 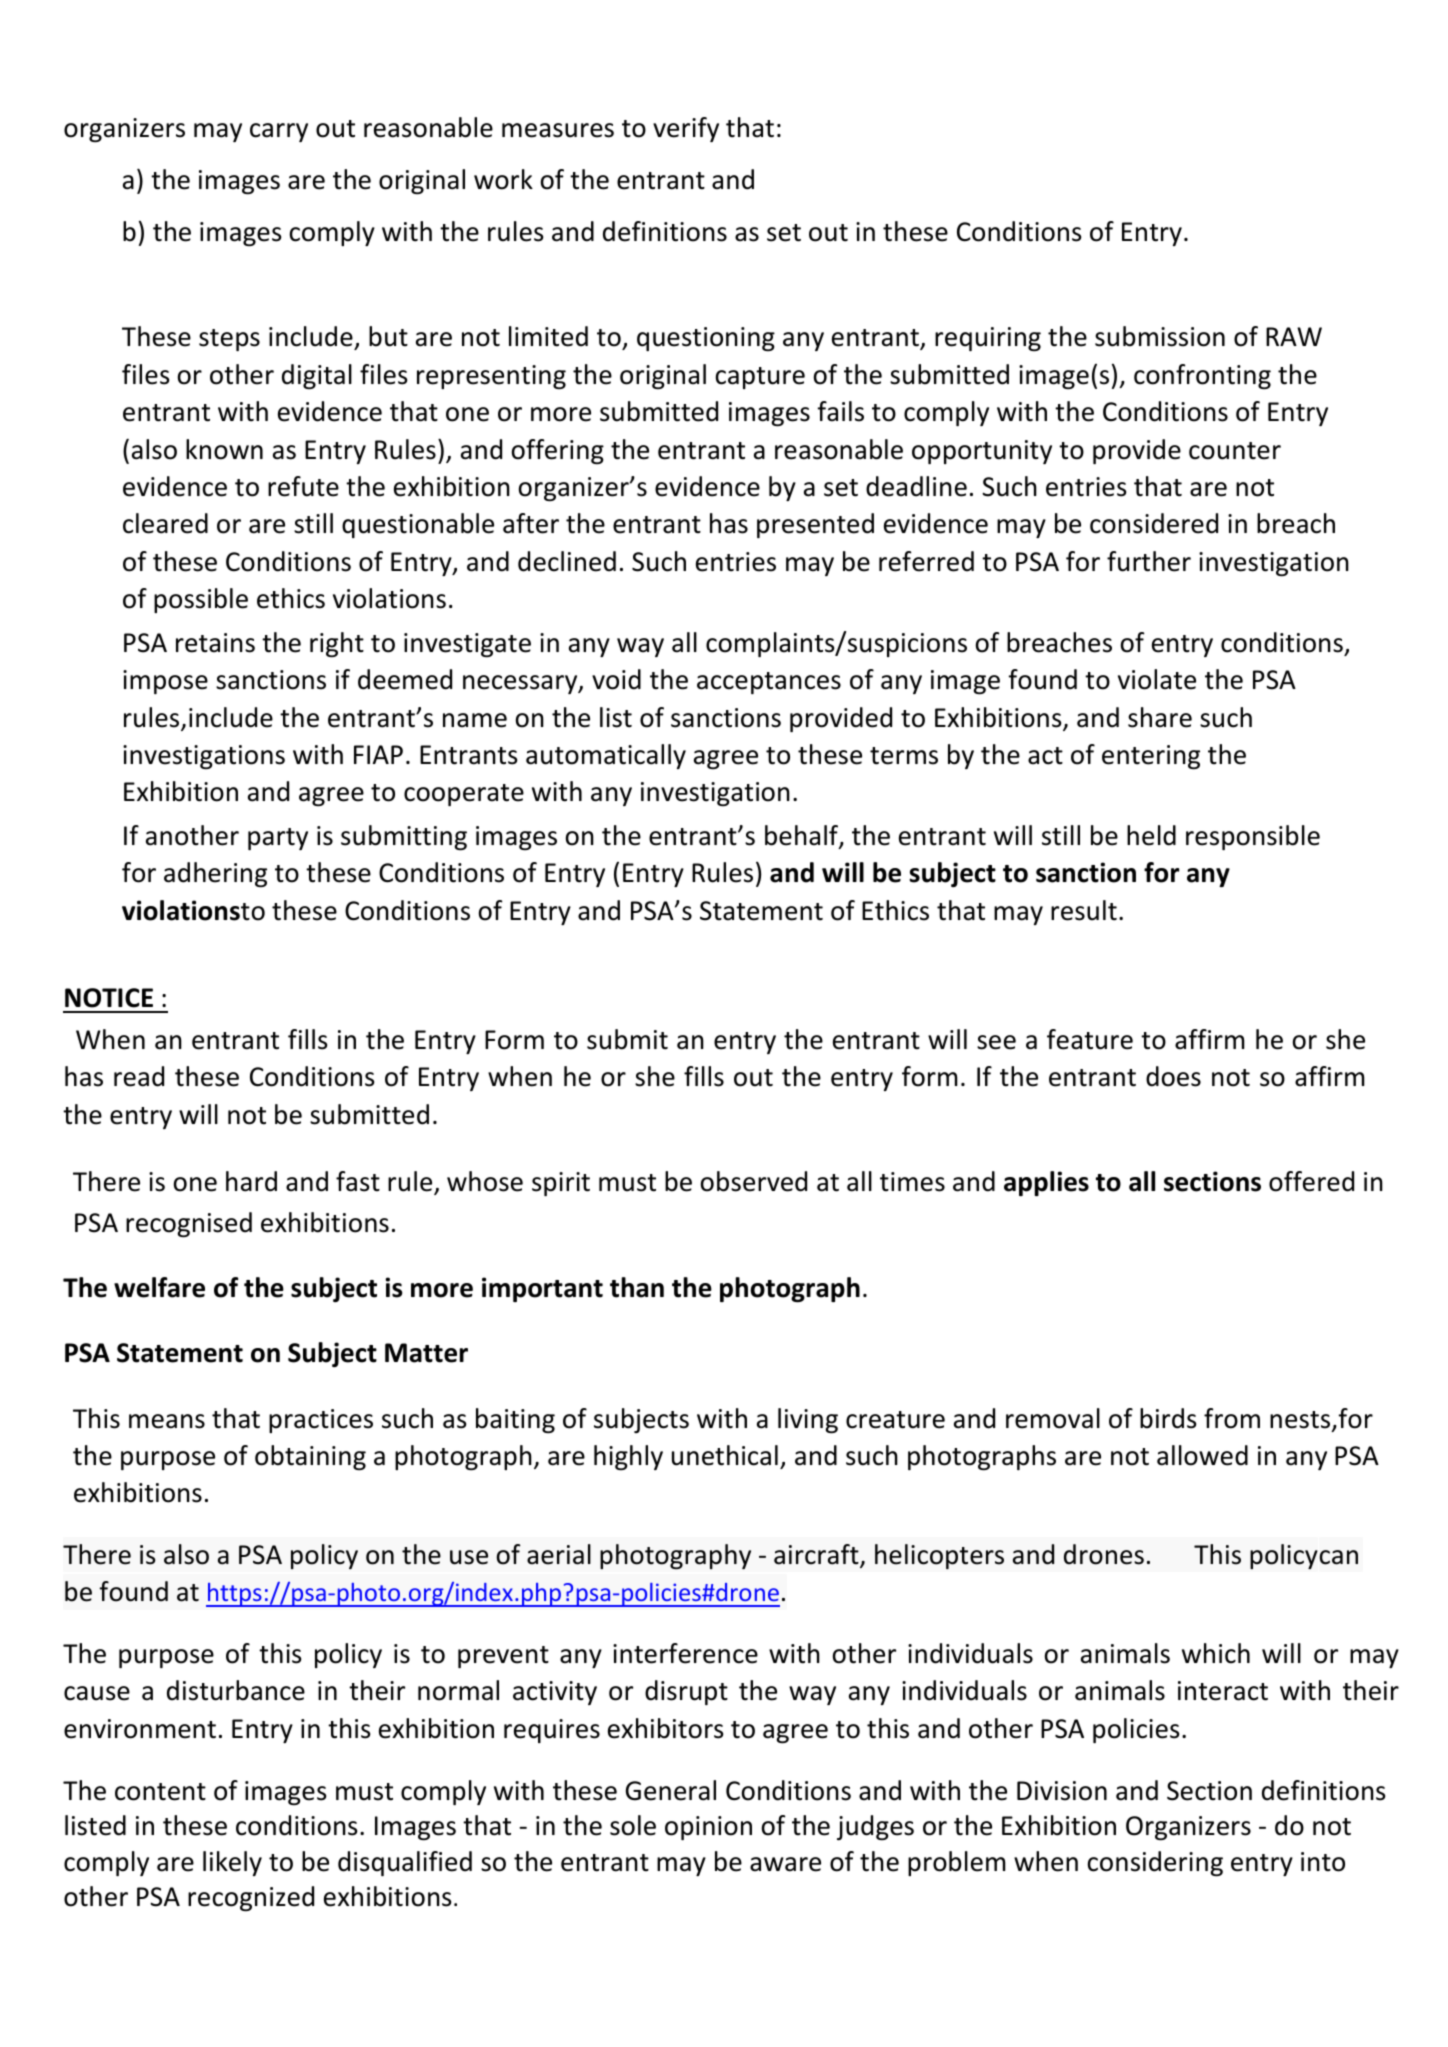 What do you see at coordinates (1160, 336) in the document?
I see `submission` at bounding box center [1160, 336].
